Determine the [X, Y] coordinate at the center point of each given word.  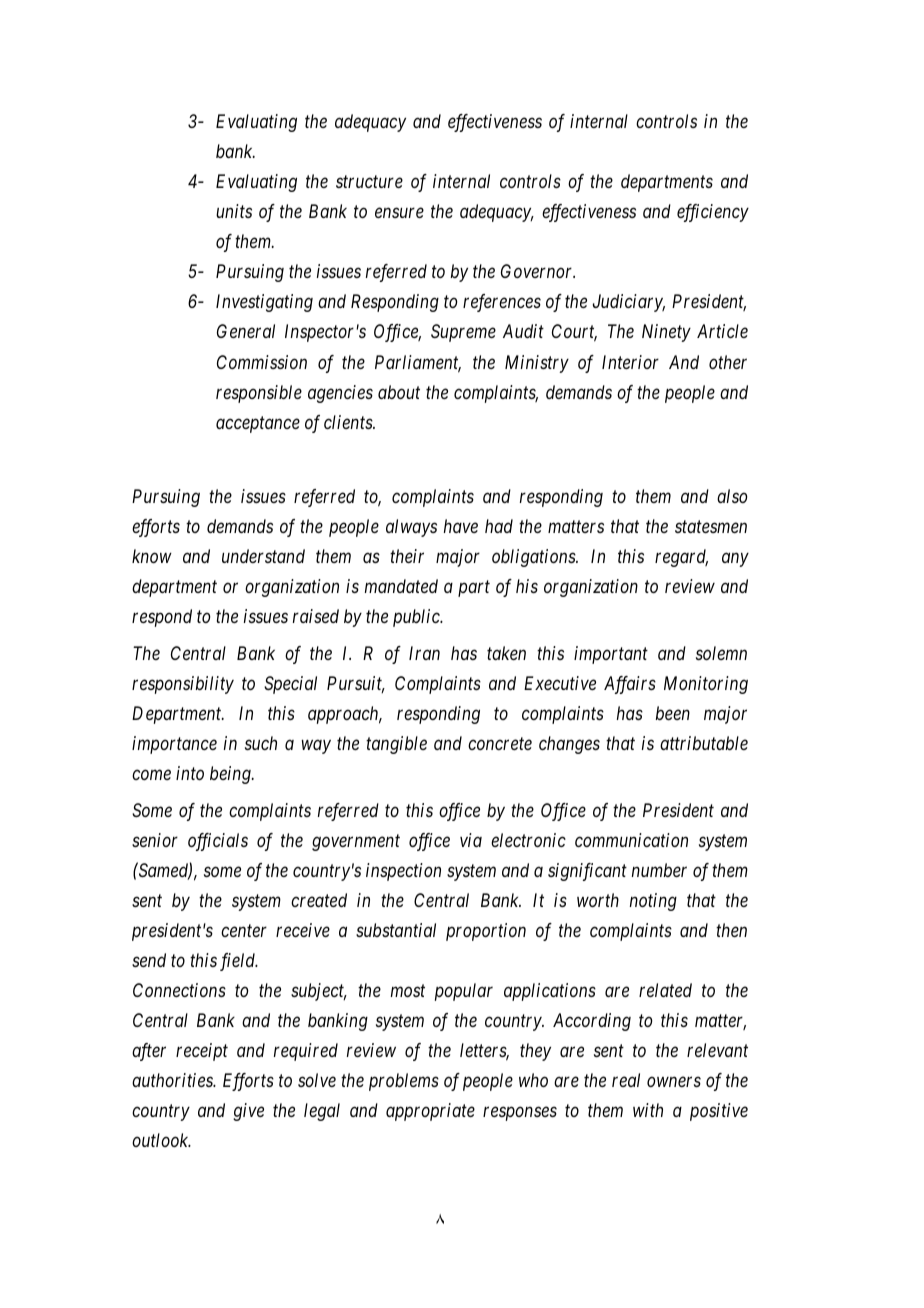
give [248, 1112]
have [461, 526]
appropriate [430, 1112]
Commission [262, 362]
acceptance [258, 424]
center [244, 931]
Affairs [630, 685]
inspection [403, 872]
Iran [424, 653]
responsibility [183, 685]
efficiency [713, 213]
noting [653, 902]
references [502, 303]
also [732, 496]
